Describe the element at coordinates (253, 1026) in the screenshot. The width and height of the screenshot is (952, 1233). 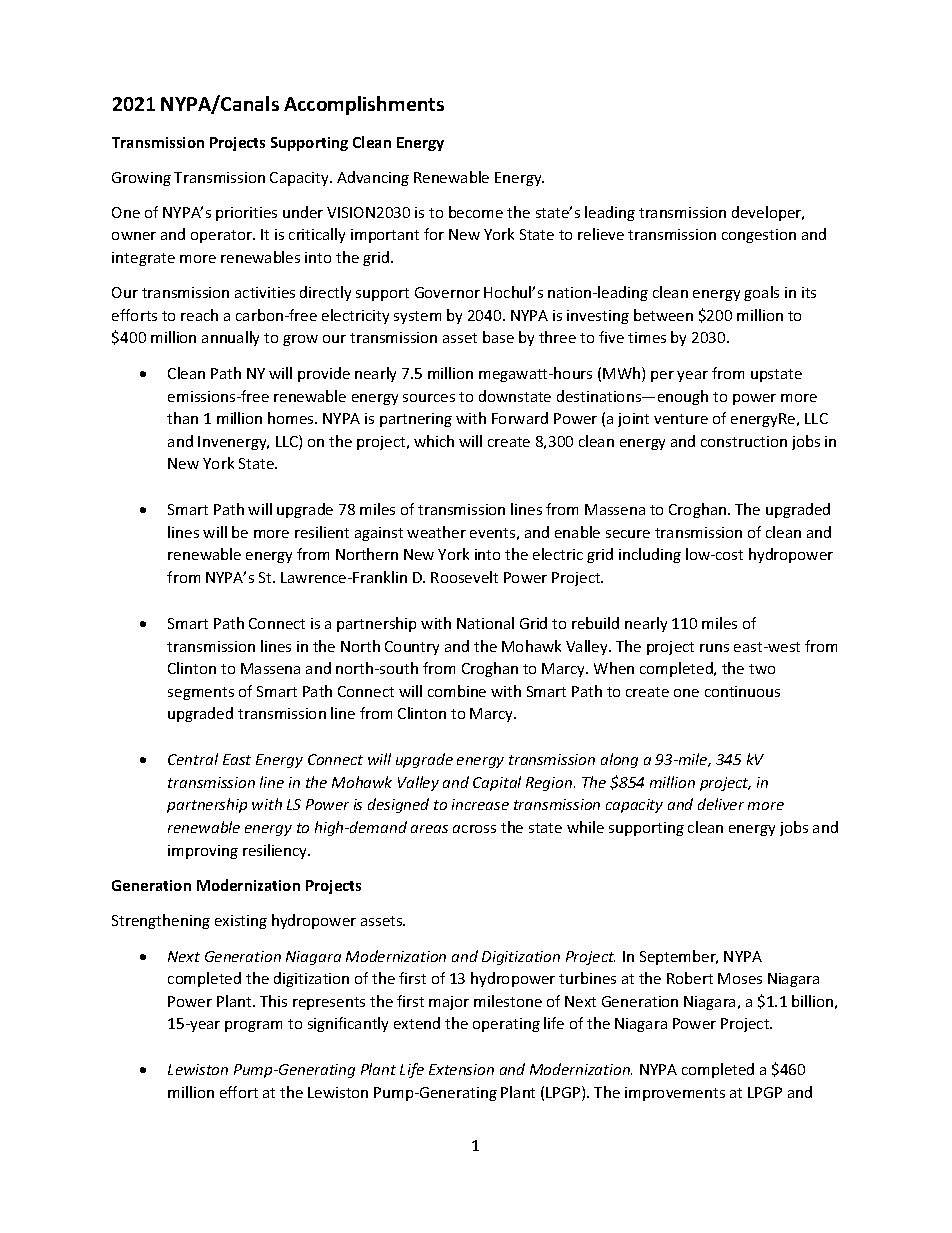
I see `program` at that location.
